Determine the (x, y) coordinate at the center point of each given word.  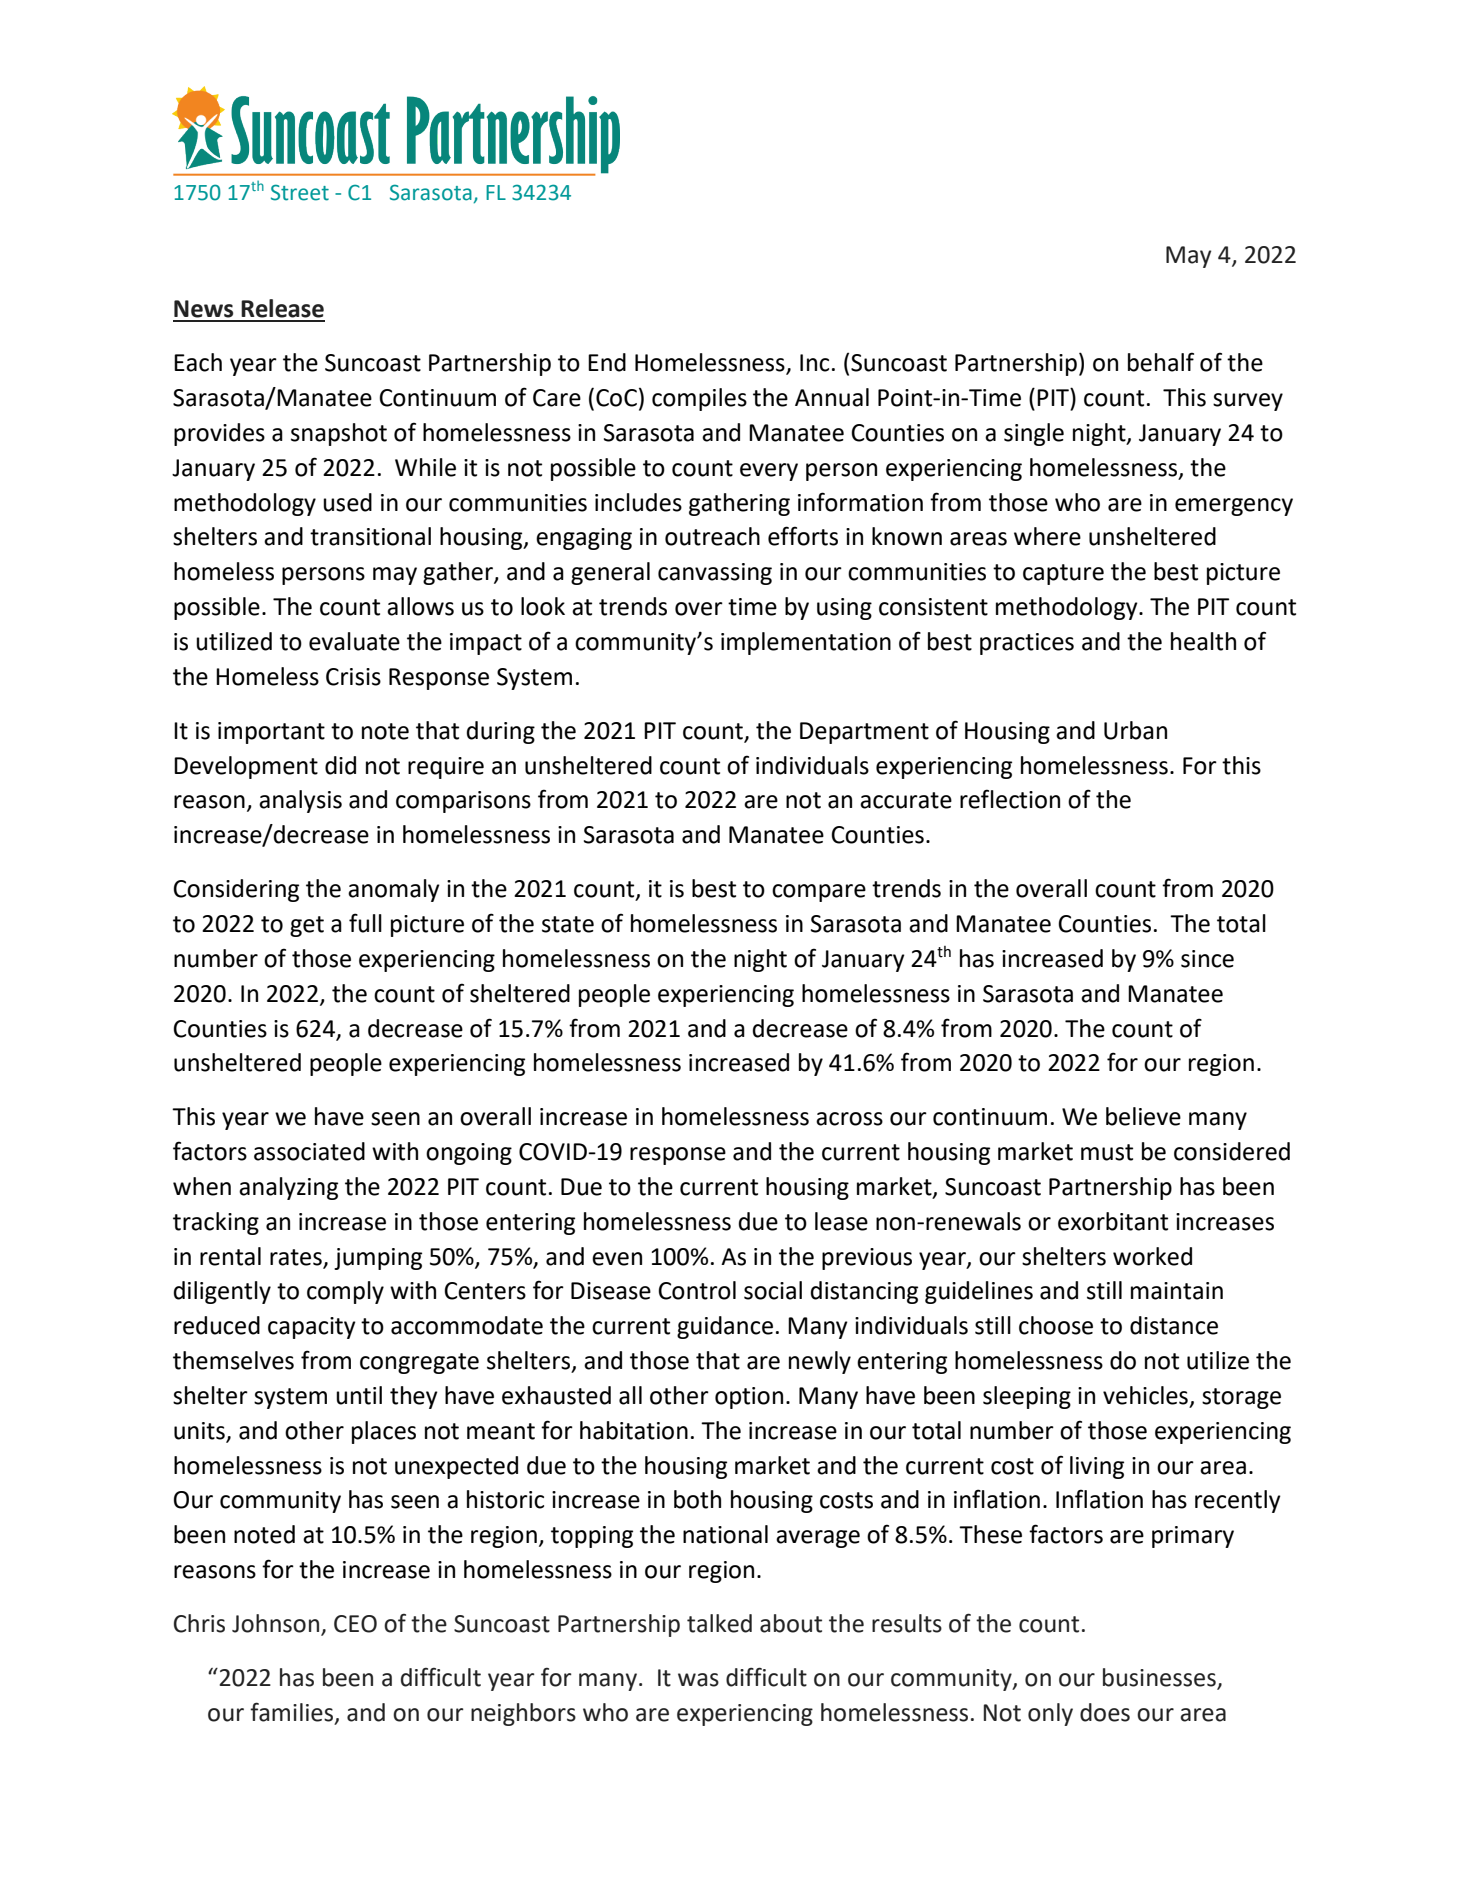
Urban (1135, 730)
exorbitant (1113, 1221)
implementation (806, 643)
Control (697, 1290)
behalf (1161, 362)
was (698, 1680)
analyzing (288, 1188)
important (271, 733)
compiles (699, 399)
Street (300, 192)
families (291, 1712)
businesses (1160, 1678)
